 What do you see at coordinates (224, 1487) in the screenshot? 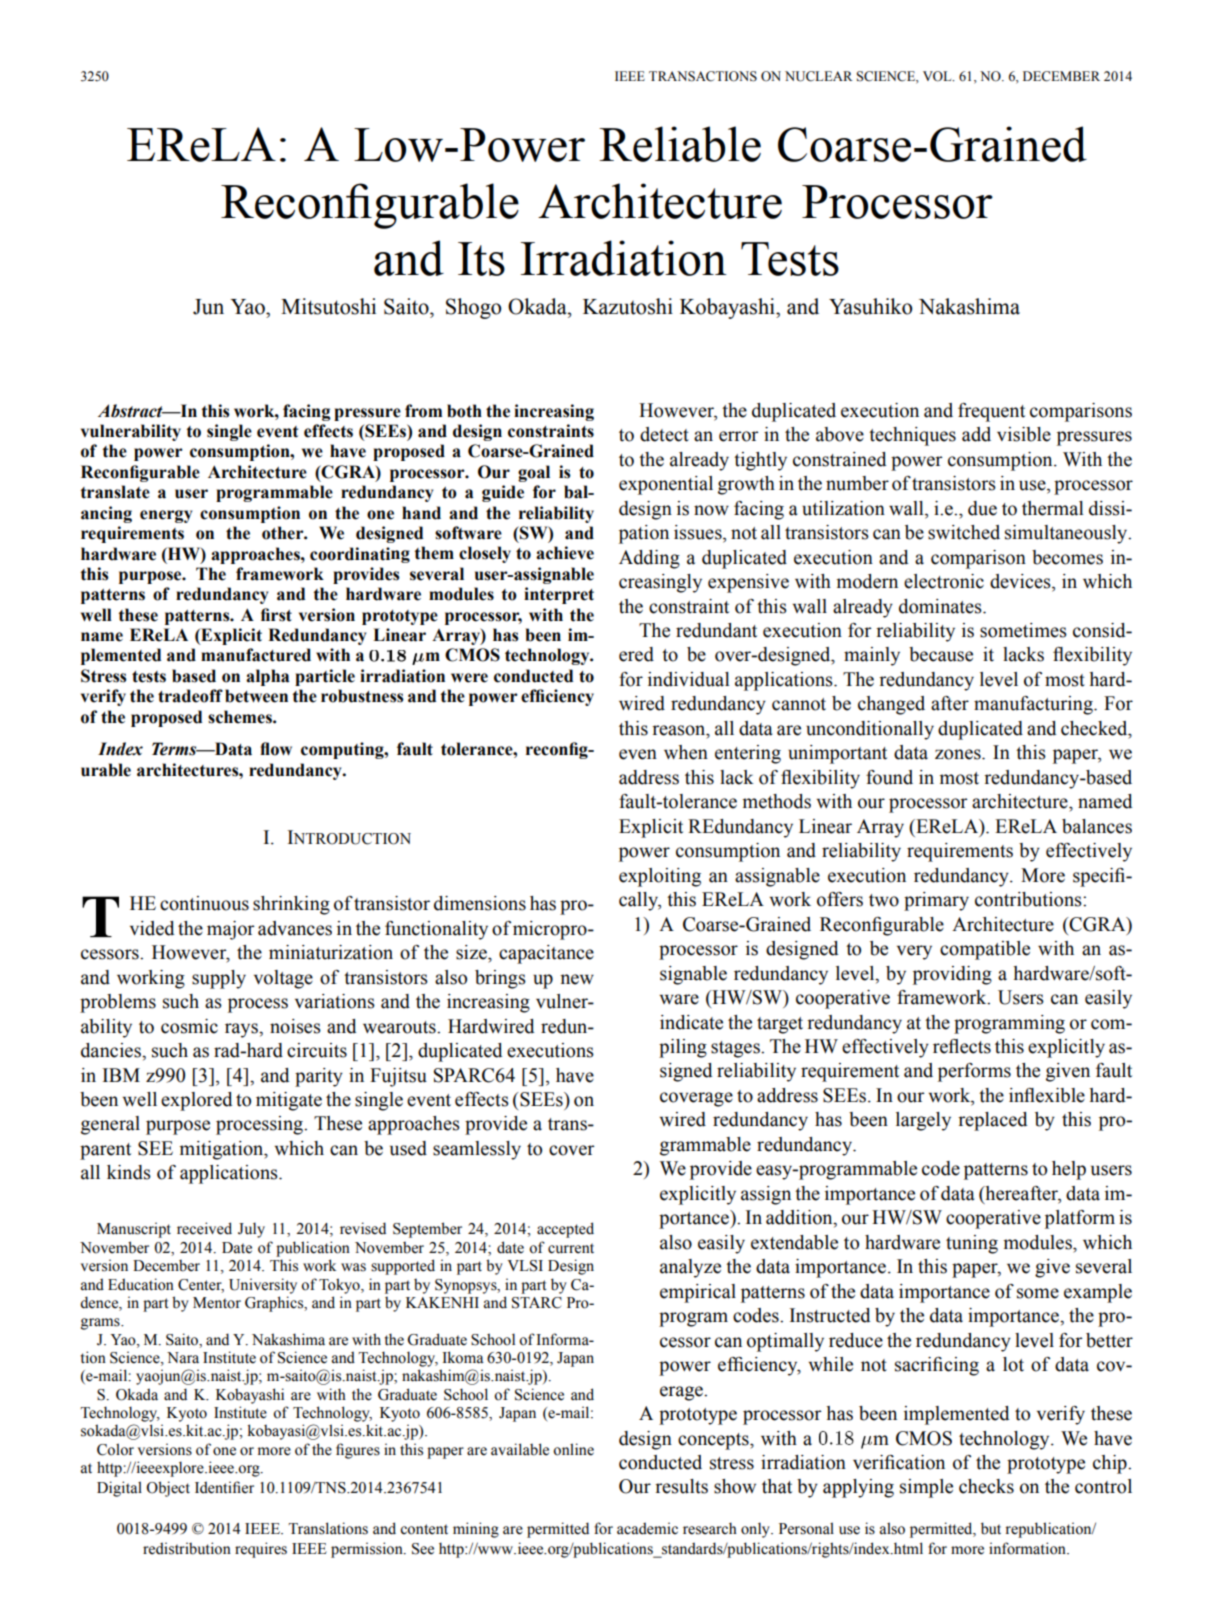
I see `Identifier` at bounding box center [224, 1487].
